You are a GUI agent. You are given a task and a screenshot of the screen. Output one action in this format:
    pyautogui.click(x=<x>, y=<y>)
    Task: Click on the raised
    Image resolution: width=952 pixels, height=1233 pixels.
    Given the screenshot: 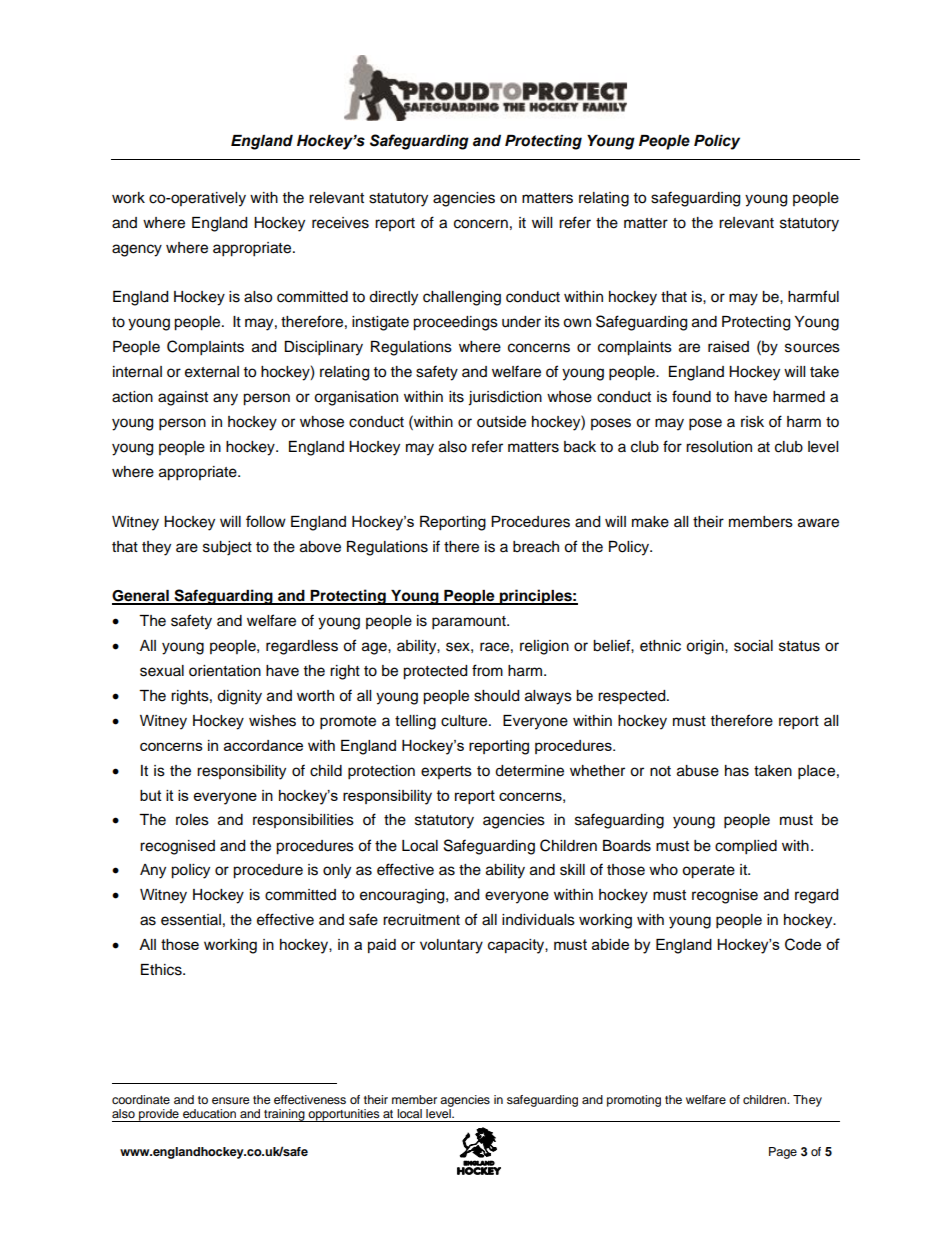 What is the action you would take?
    pyautogui.click(x=728, y=347)
